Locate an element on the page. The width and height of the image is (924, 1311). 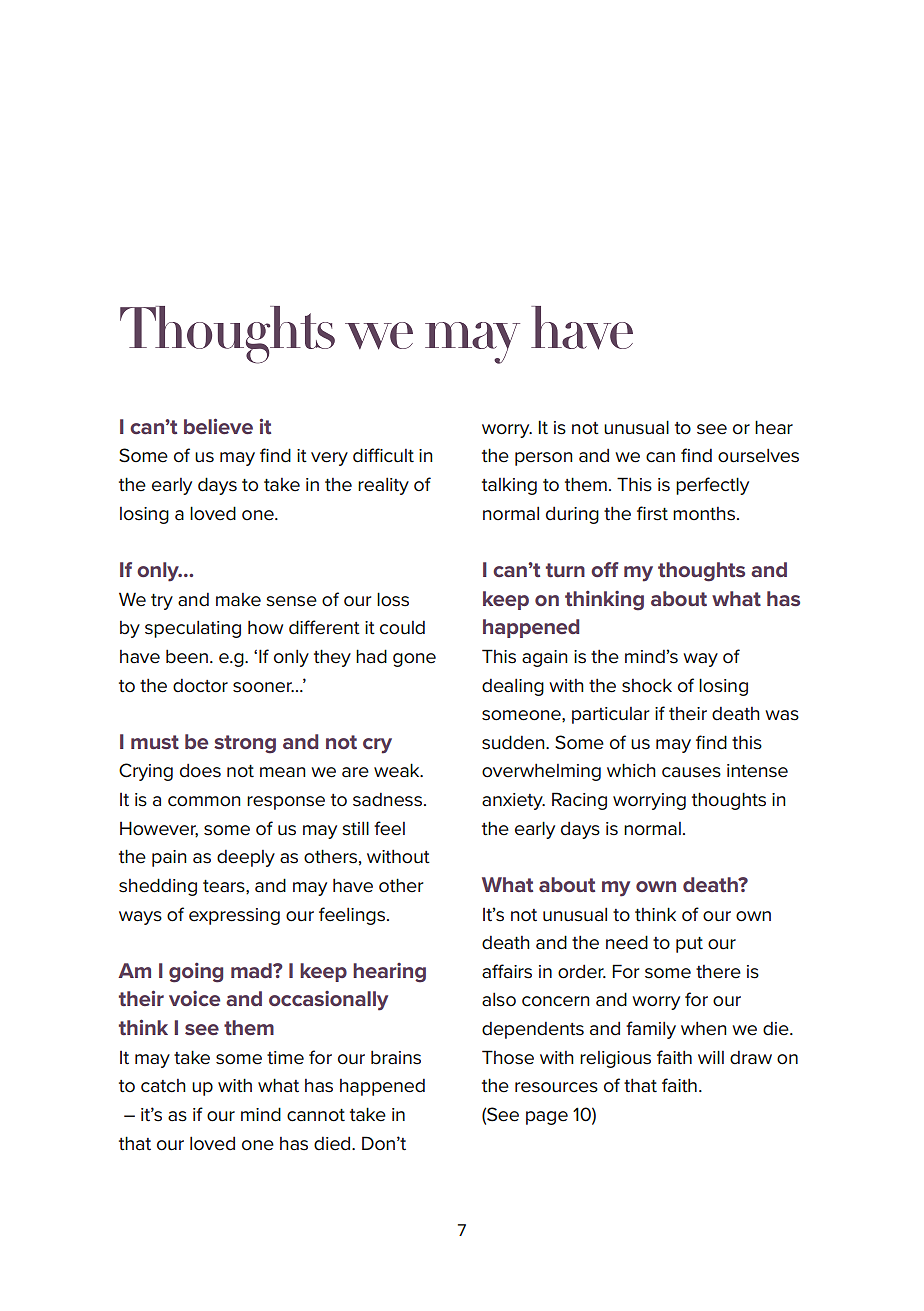
also is located at coordinates (499, 999).
